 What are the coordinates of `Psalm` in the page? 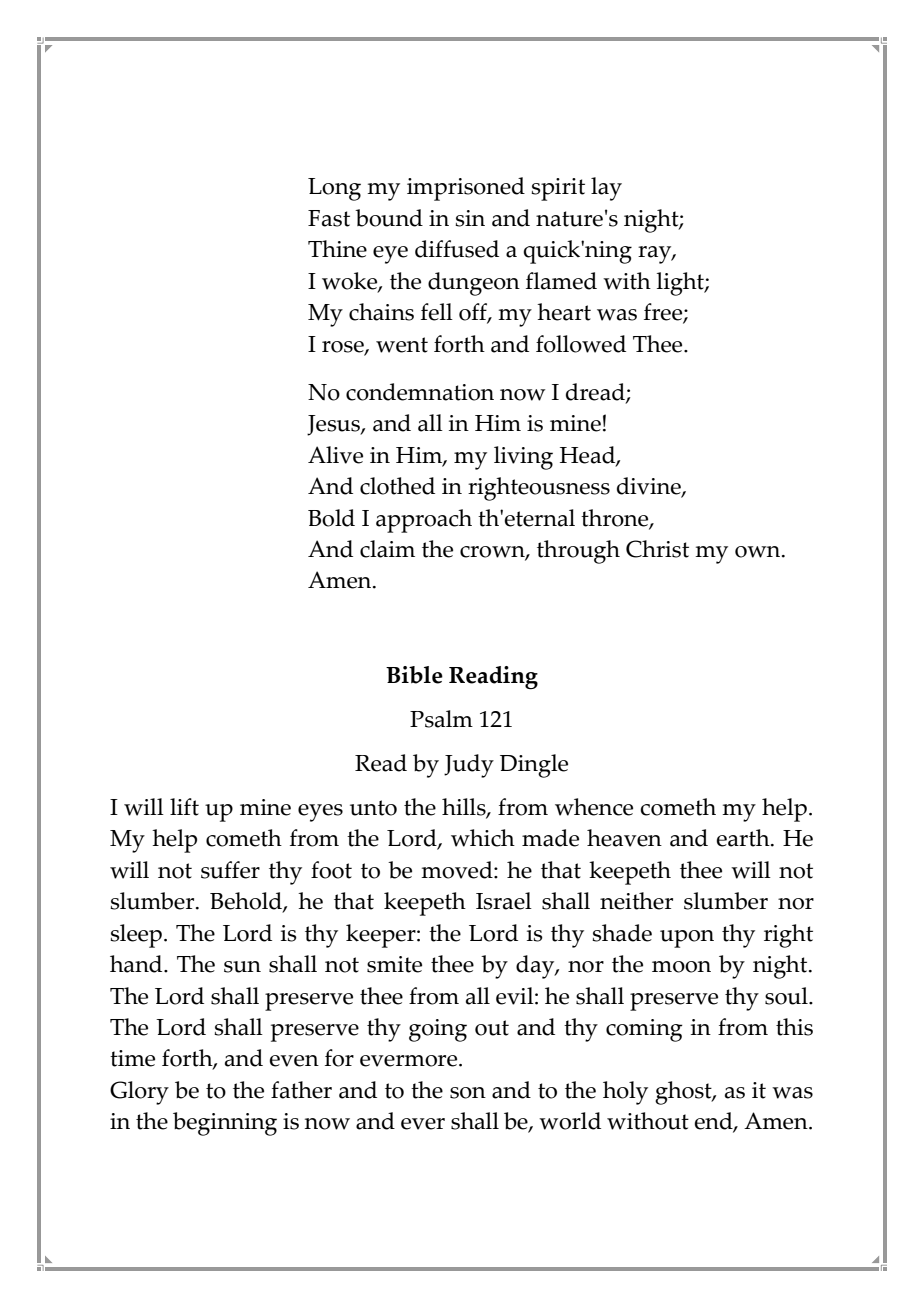 It's located at (441, 719).
